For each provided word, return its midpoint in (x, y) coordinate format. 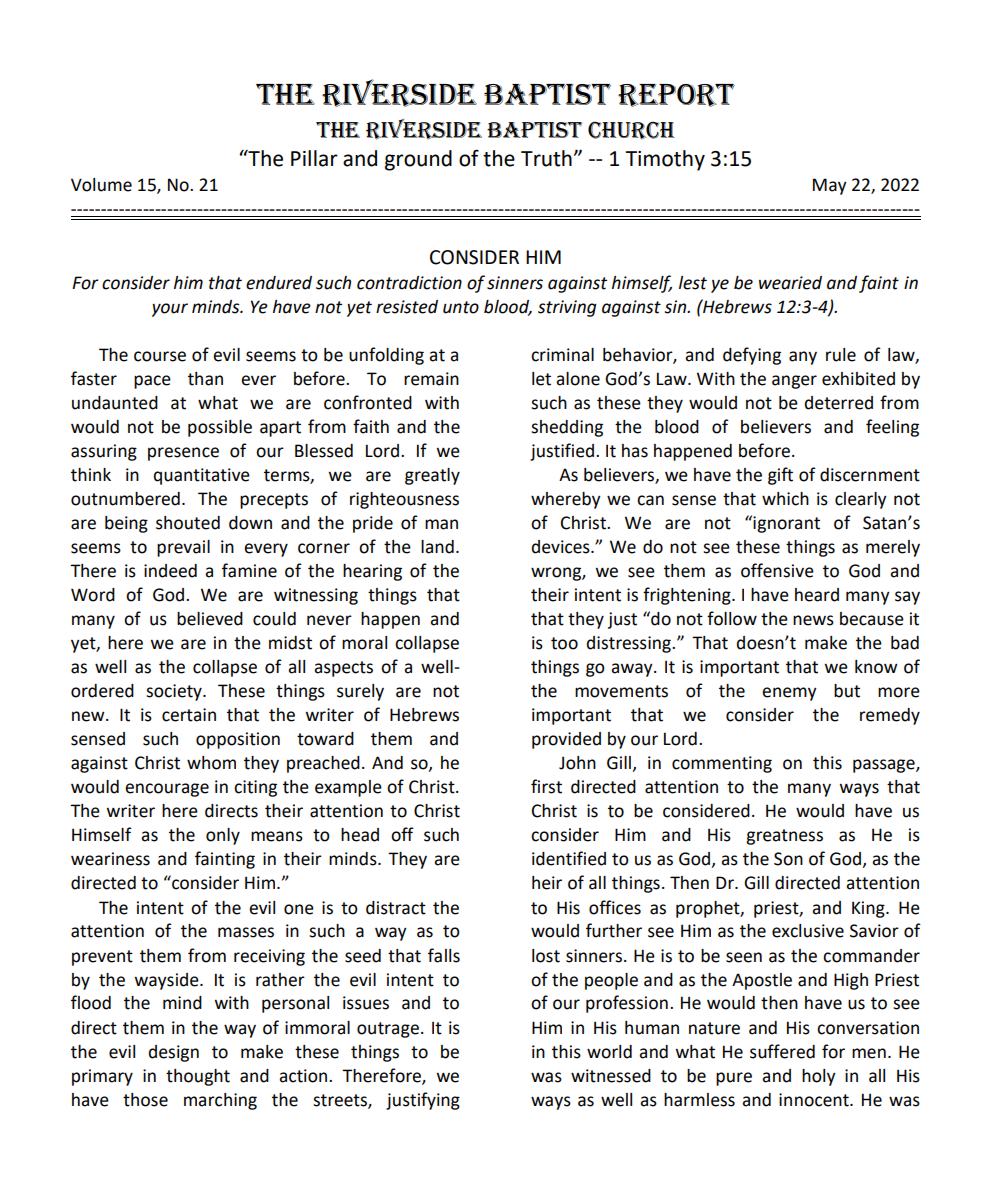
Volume (101, 185)
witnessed (611, 1076)
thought (198, 1077)
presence (183, 454)
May (830, 186)
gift (780, 476)
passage (885, 766)
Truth (546, 158)
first (546, 786)
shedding (567, 428)
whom (211, 763)
